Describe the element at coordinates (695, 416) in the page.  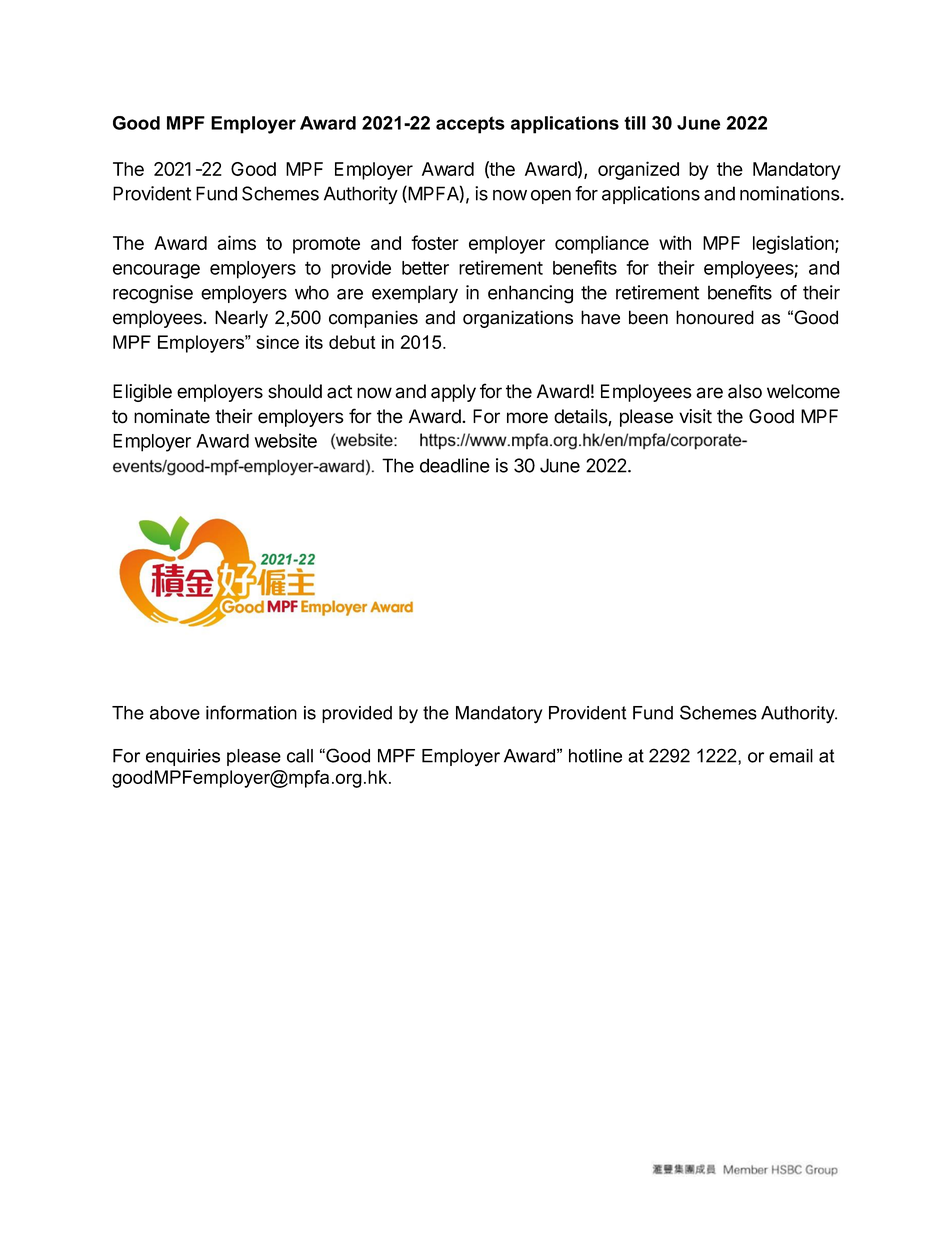
I see `visit` at that location.
